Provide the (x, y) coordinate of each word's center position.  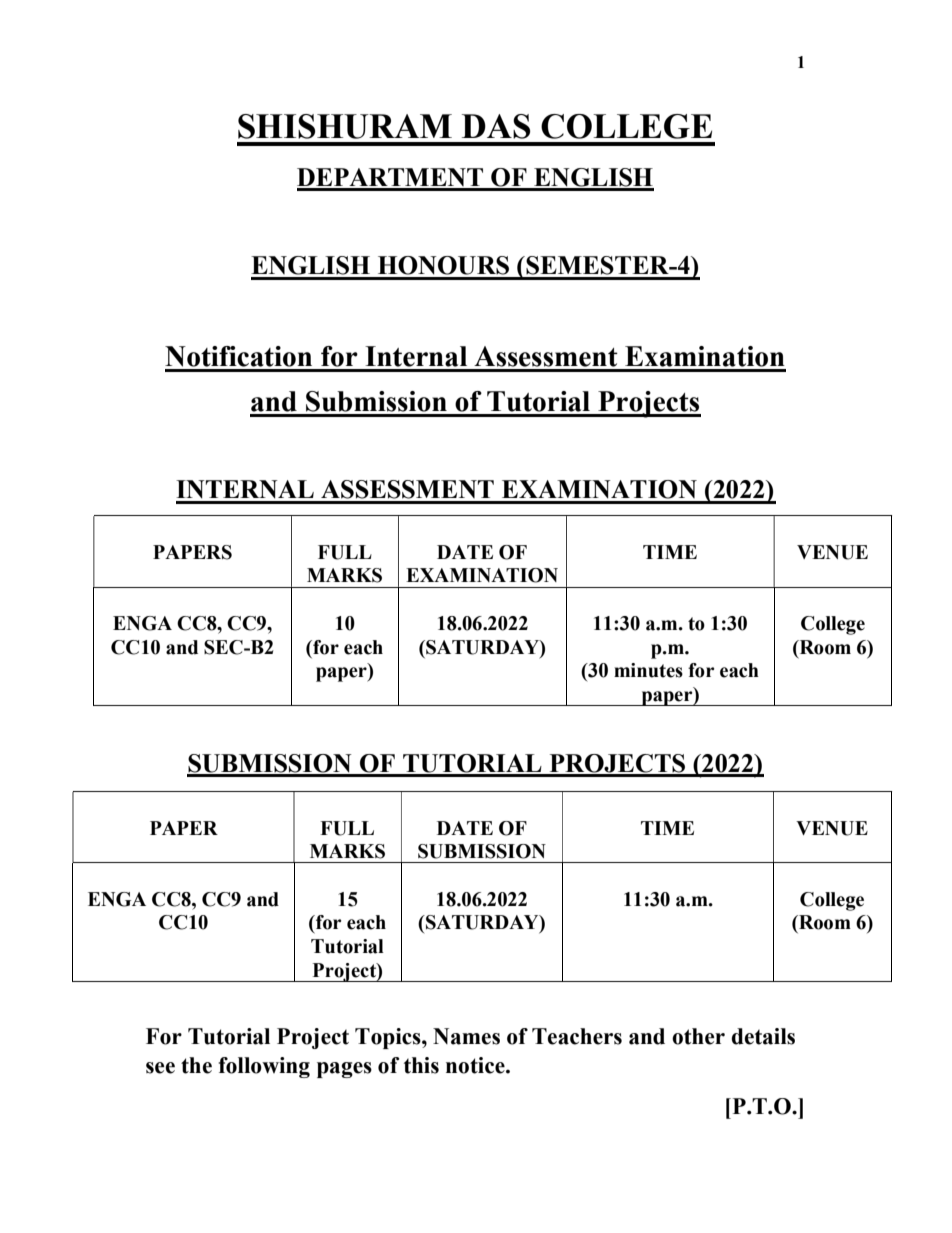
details (763, 1036)
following (264, 1067)
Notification (238, 356)
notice (476, 1065)
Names (466, 1036)
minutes (648, 670)
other (698, 1036)
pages (344, 1070)
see (160, 1068)
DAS (496, 126)
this (421, 1065)
